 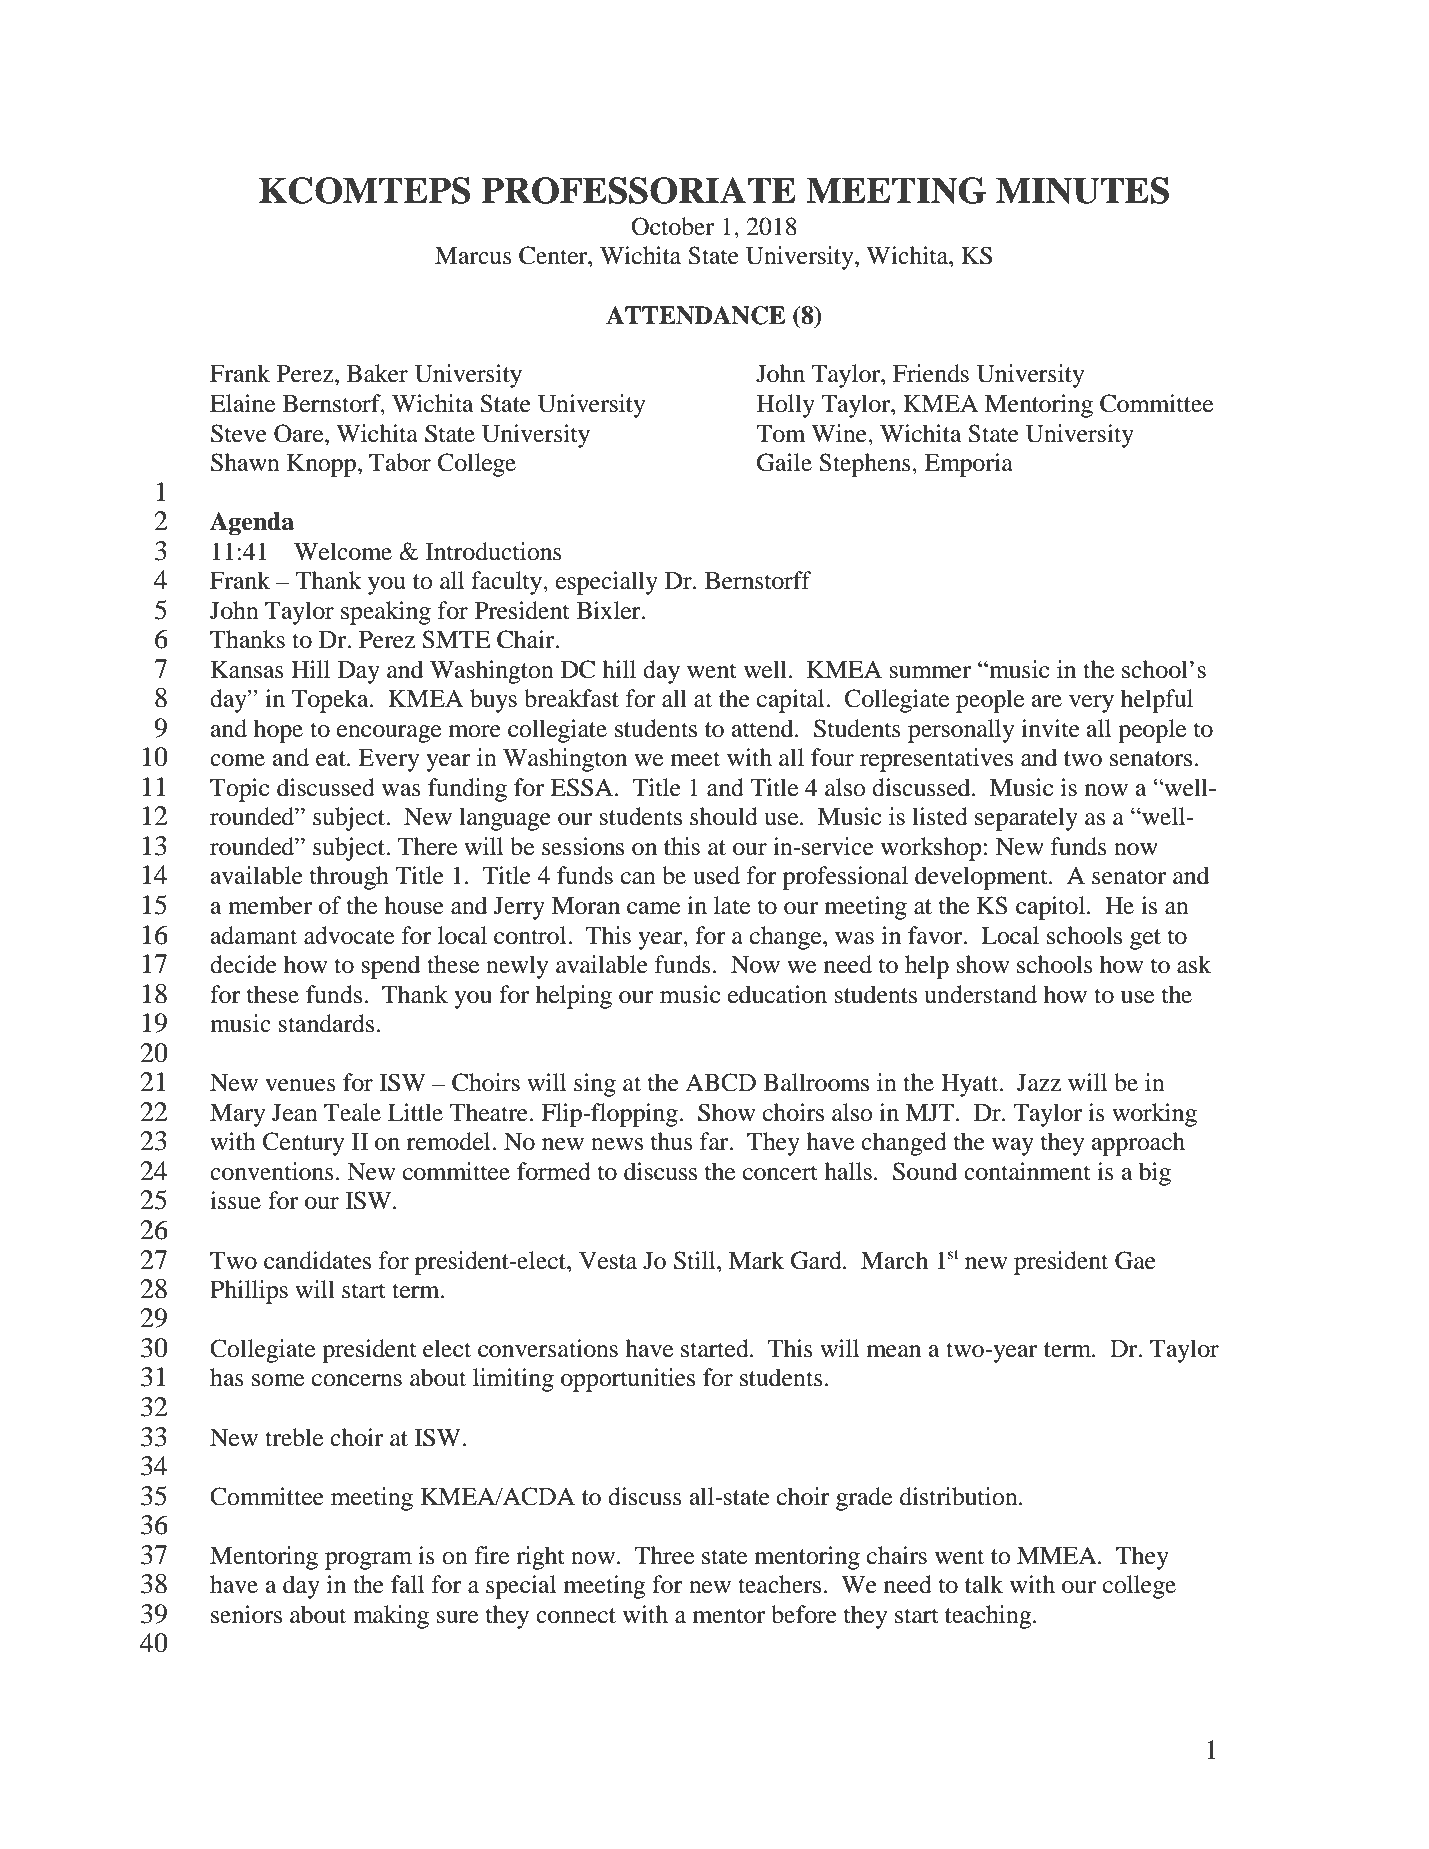 I want to click on October, so click(x=672, y=226).
